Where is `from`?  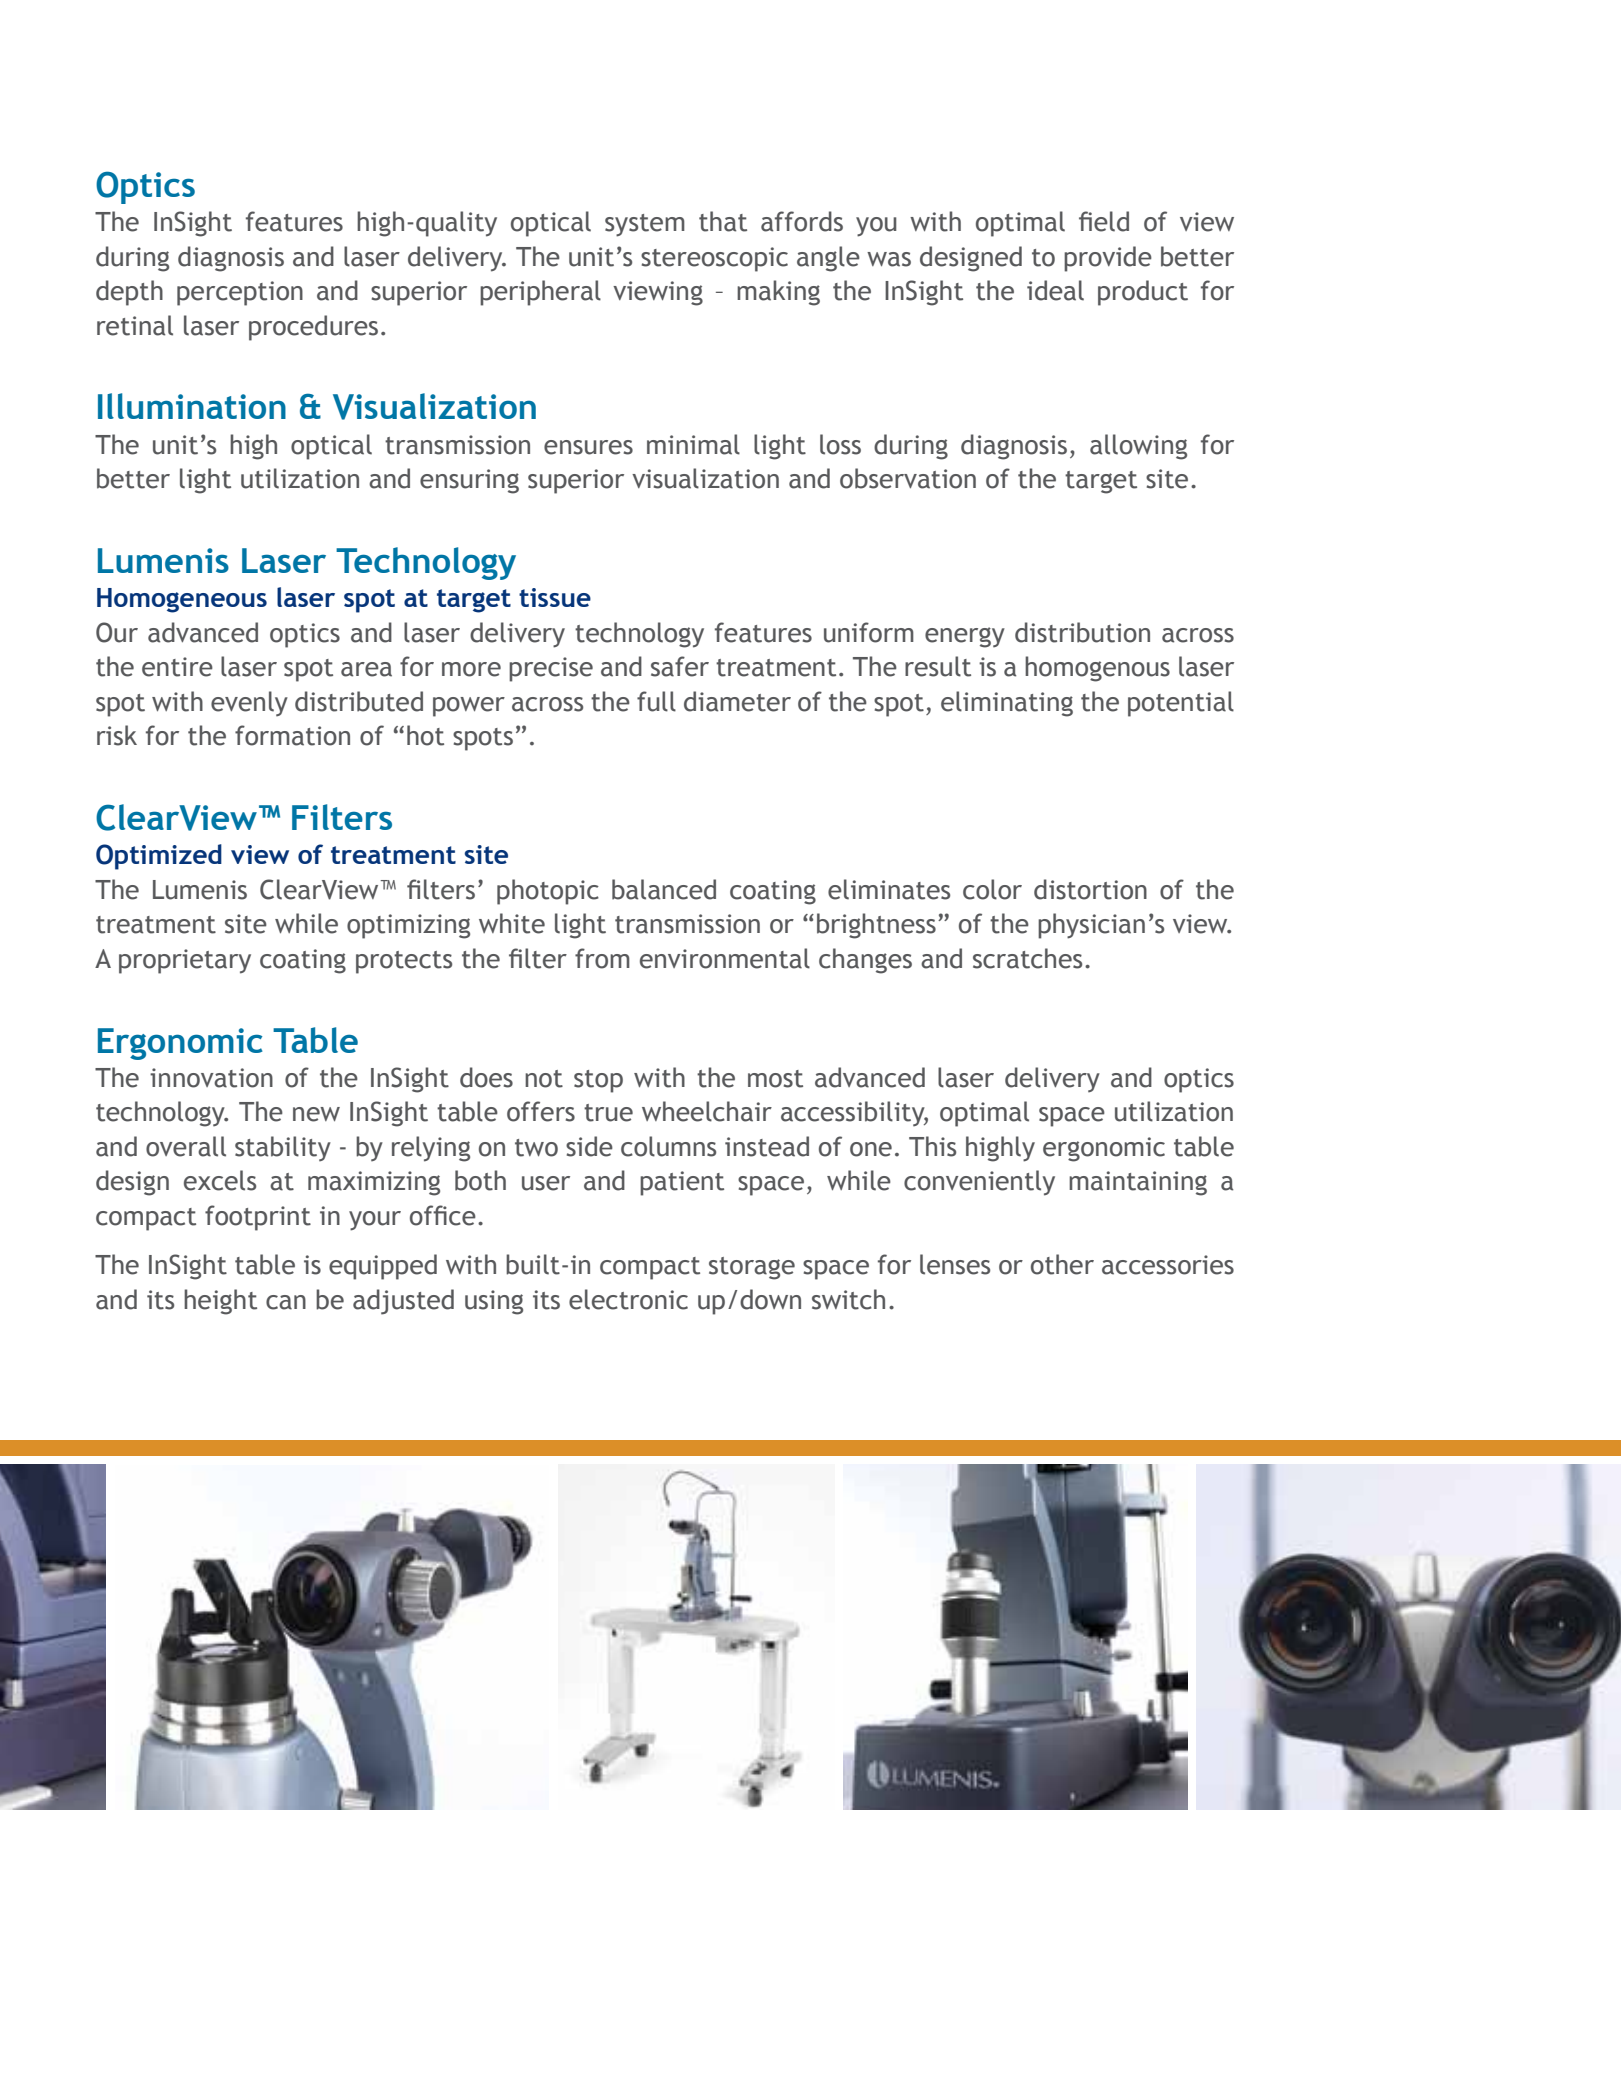
from is located at coordinates (602, 958).
